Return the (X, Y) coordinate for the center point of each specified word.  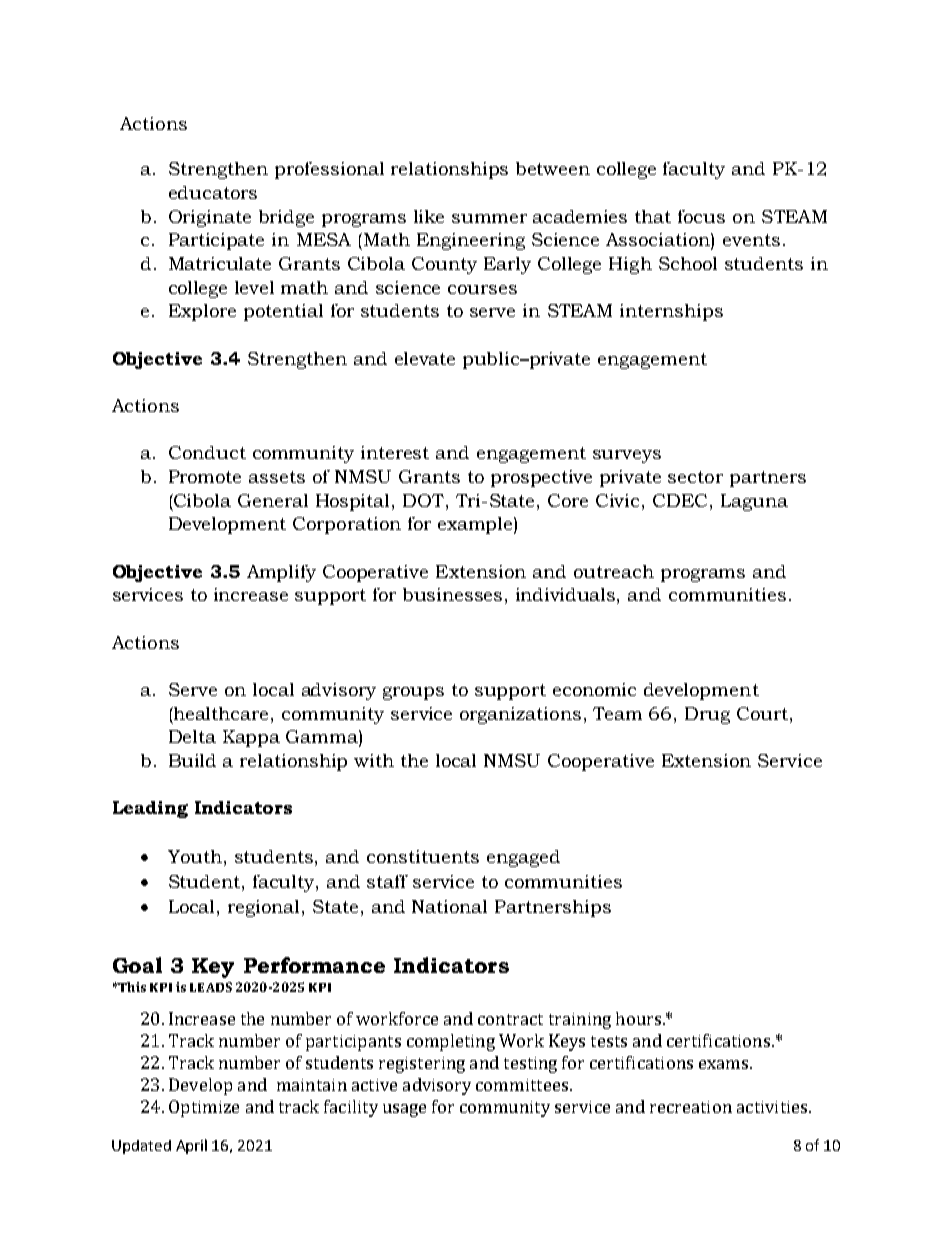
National (449, 906)
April (191, 1146)
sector (695, 477)
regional (265, 908)
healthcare (222, 713)
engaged (523, 858)
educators (213, 192)
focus (701, 216)
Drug (707, 715)
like (429, 216)
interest (395, 452)
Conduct (207, 452)
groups (413, 693)
